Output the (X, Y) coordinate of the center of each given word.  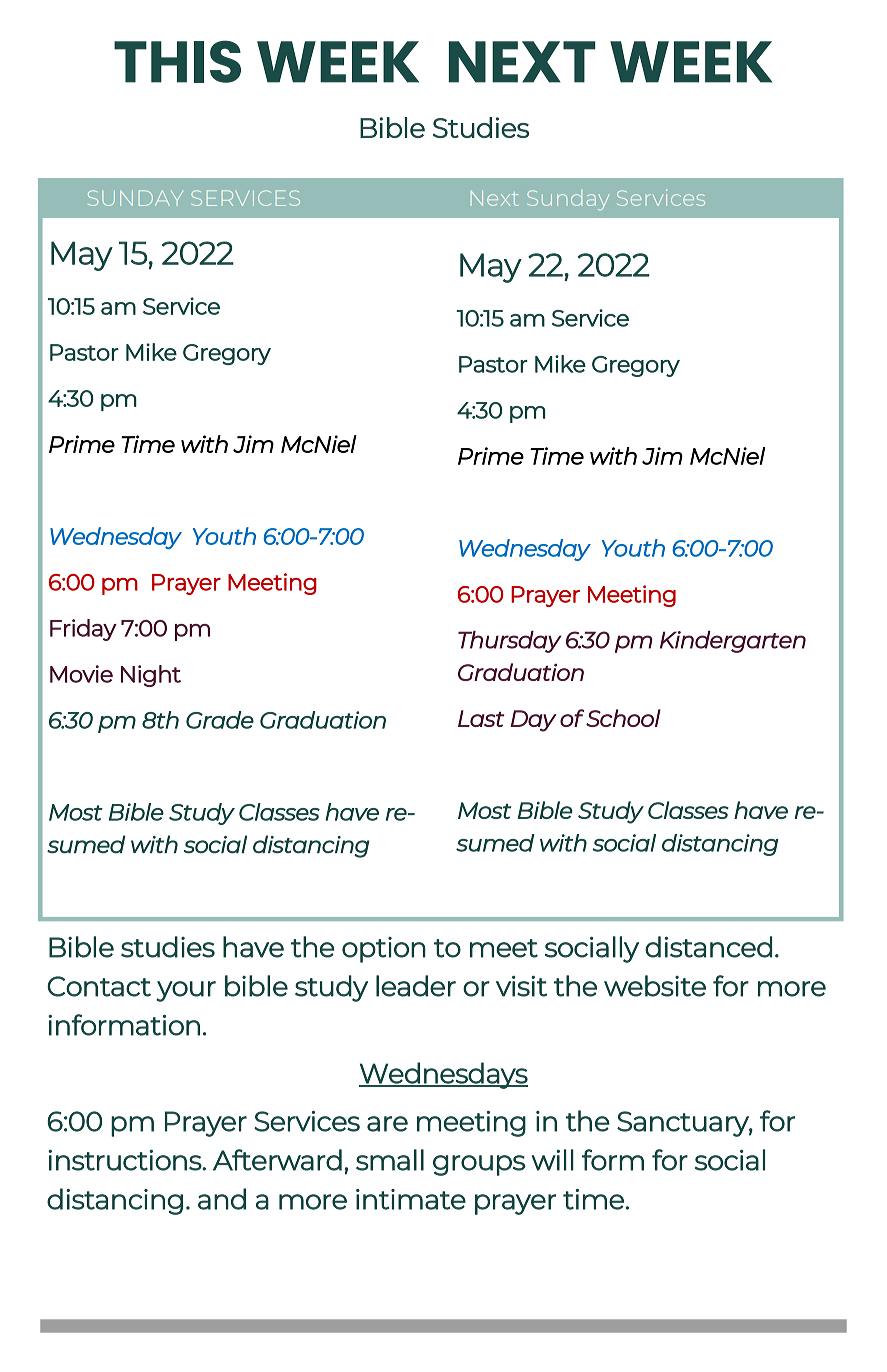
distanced (708, 947)
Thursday (510, 642)
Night (151, 676)
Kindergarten (733, 642)
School (623, 718)
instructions (125, 1160)
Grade (220, 720)
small (390, 1160)
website (655, 986)
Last (481, 718)
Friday (83, 630)
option (384, 950)
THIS (177, 61)
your (186, 991)
